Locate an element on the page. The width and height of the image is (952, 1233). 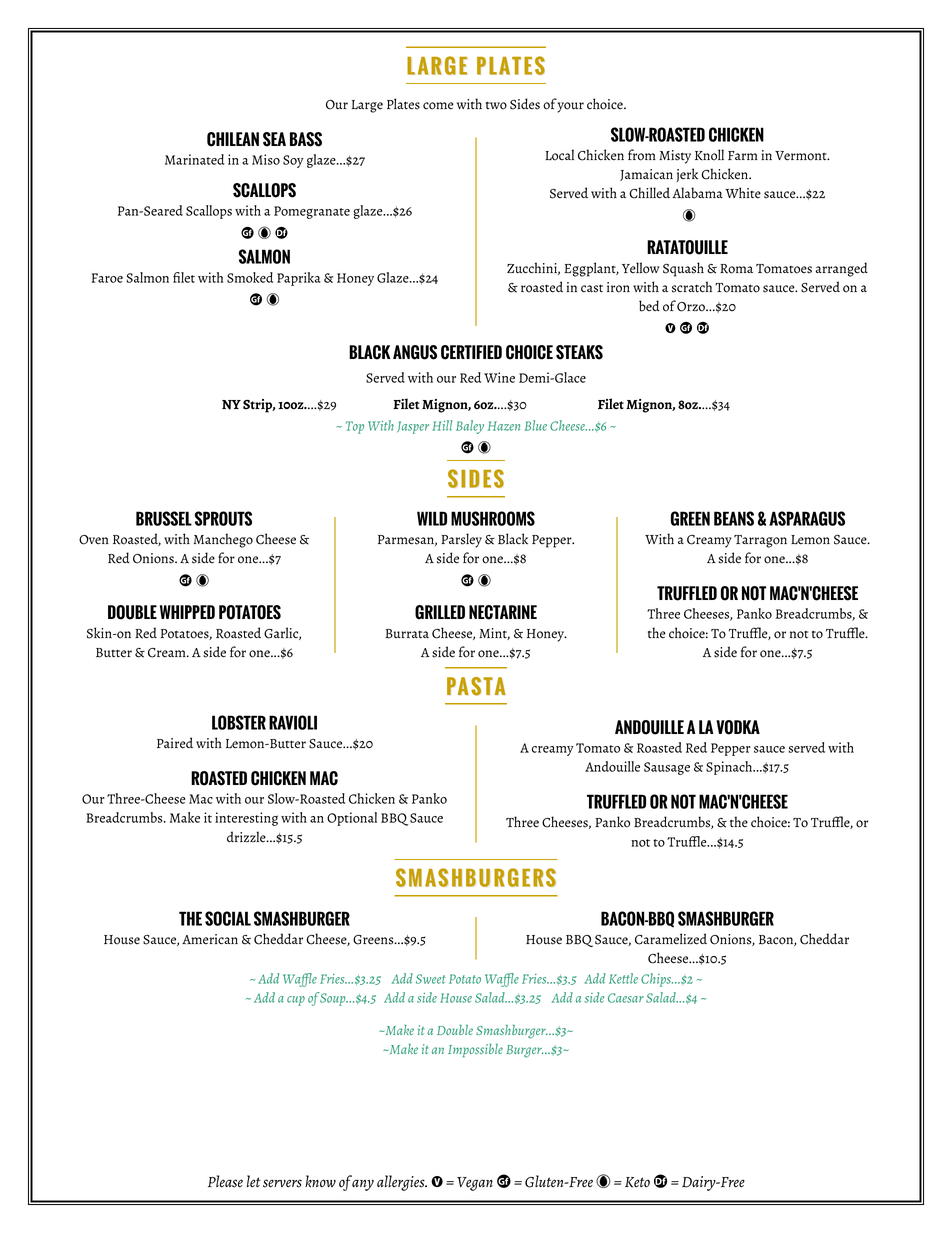
Vegan is located at coordinates (475, 1184).
